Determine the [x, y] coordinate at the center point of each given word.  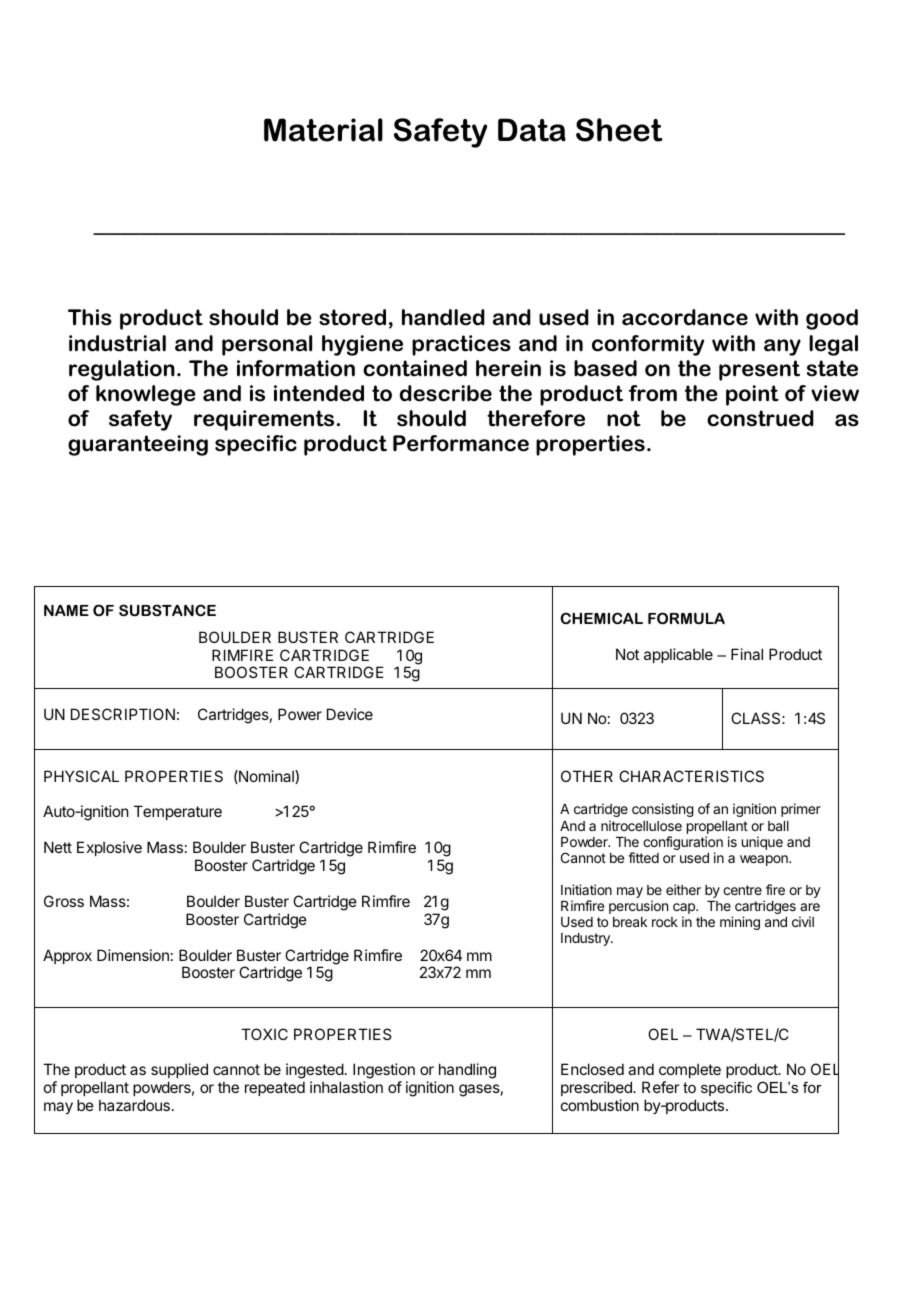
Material [323, 130]
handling [467, 1071]
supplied [179, 1072]
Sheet [619, 130]
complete [690, 1072]
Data [532, 130]
